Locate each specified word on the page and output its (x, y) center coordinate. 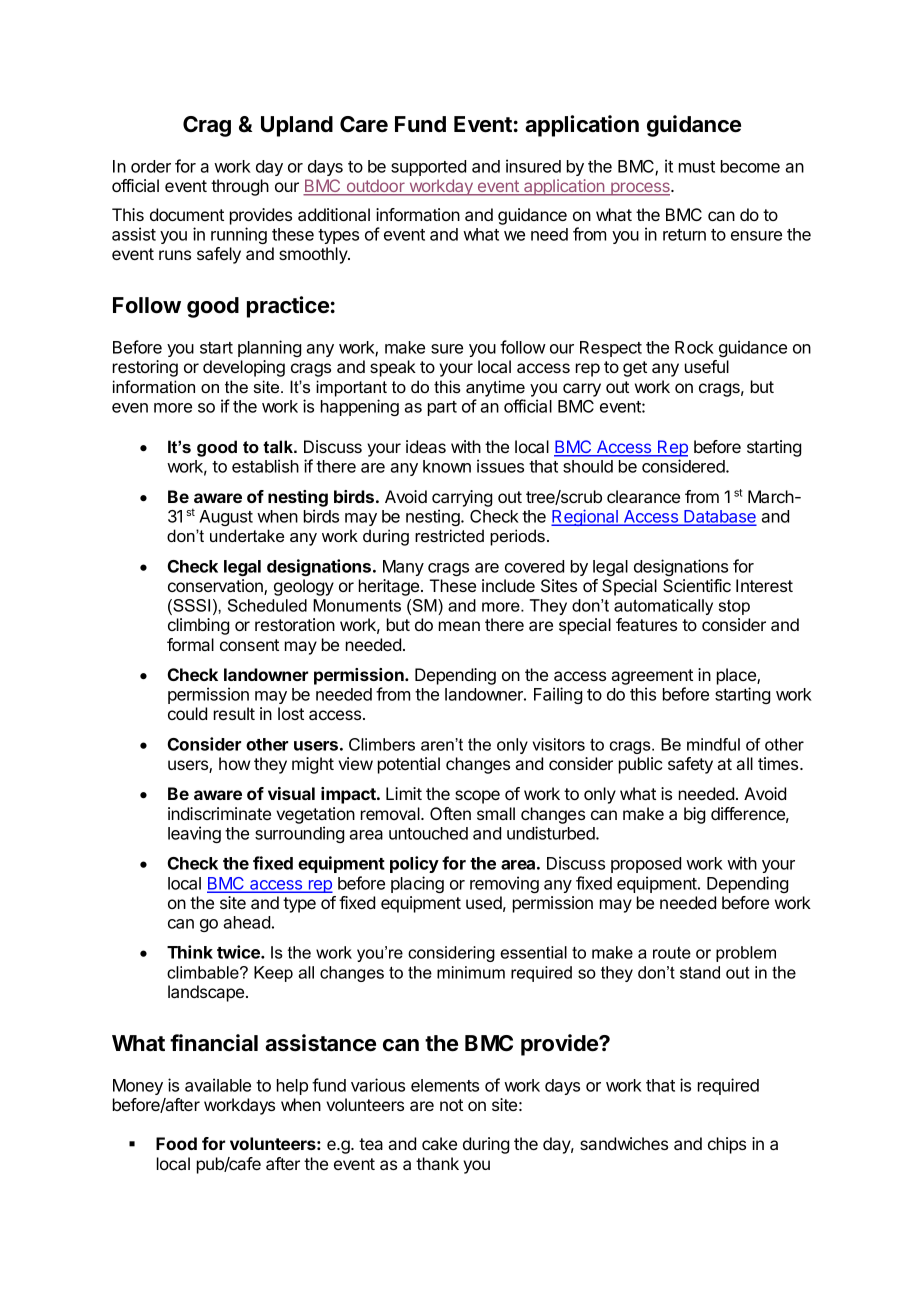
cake (439, 1143)
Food (176, 1143)
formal (190, 644)
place (737, 676)
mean (459, 626)
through (240, 187)
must (697, 167)
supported (428, 168)
